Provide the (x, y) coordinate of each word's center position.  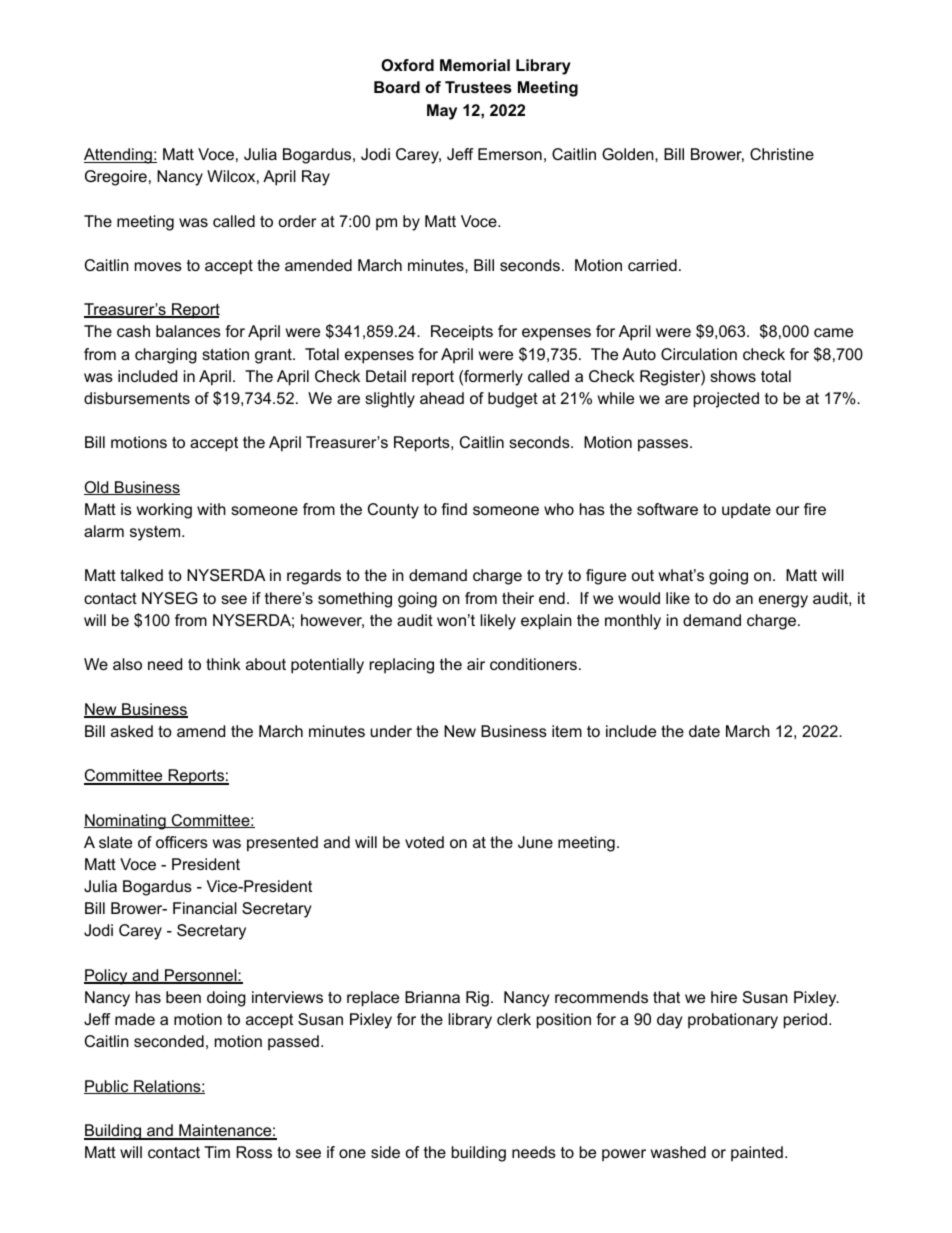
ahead (442, 398)
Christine (782, 154)
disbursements (137, 398)
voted (424, 842)
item (567, 731)
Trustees (478, 87)
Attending (119, 156)
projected (726, 400)
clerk (514, 1019)
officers (182, 842)
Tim (217, 1152)
